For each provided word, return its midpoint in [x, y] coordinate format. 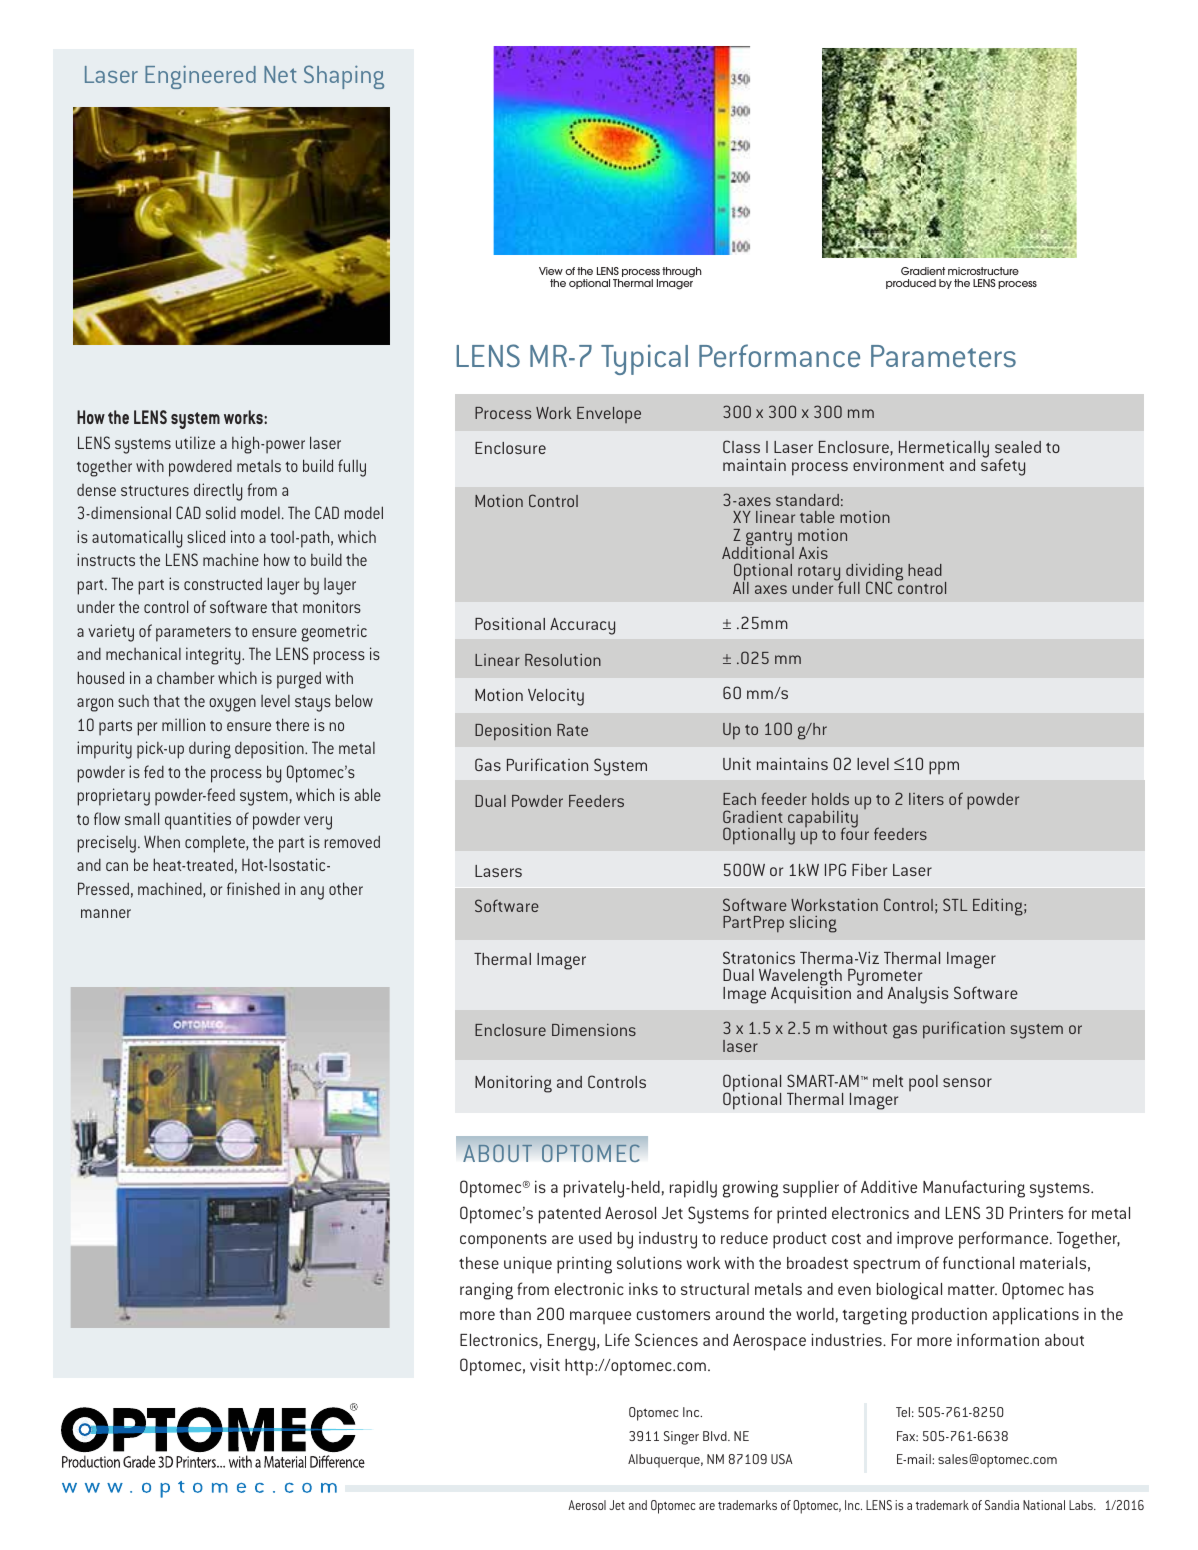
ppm [944, 768]
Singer [681, 1438]
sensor [967, 1082]
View [551, 271]
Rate [572, 730]
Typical [644, 359]
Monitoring [513, 1084]
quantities [198, 821]
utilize [195, 442]
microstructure [983, 271]
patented [570, 1215]
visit [545, 1364]
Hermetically [944, 450]
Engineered [200, 77]
